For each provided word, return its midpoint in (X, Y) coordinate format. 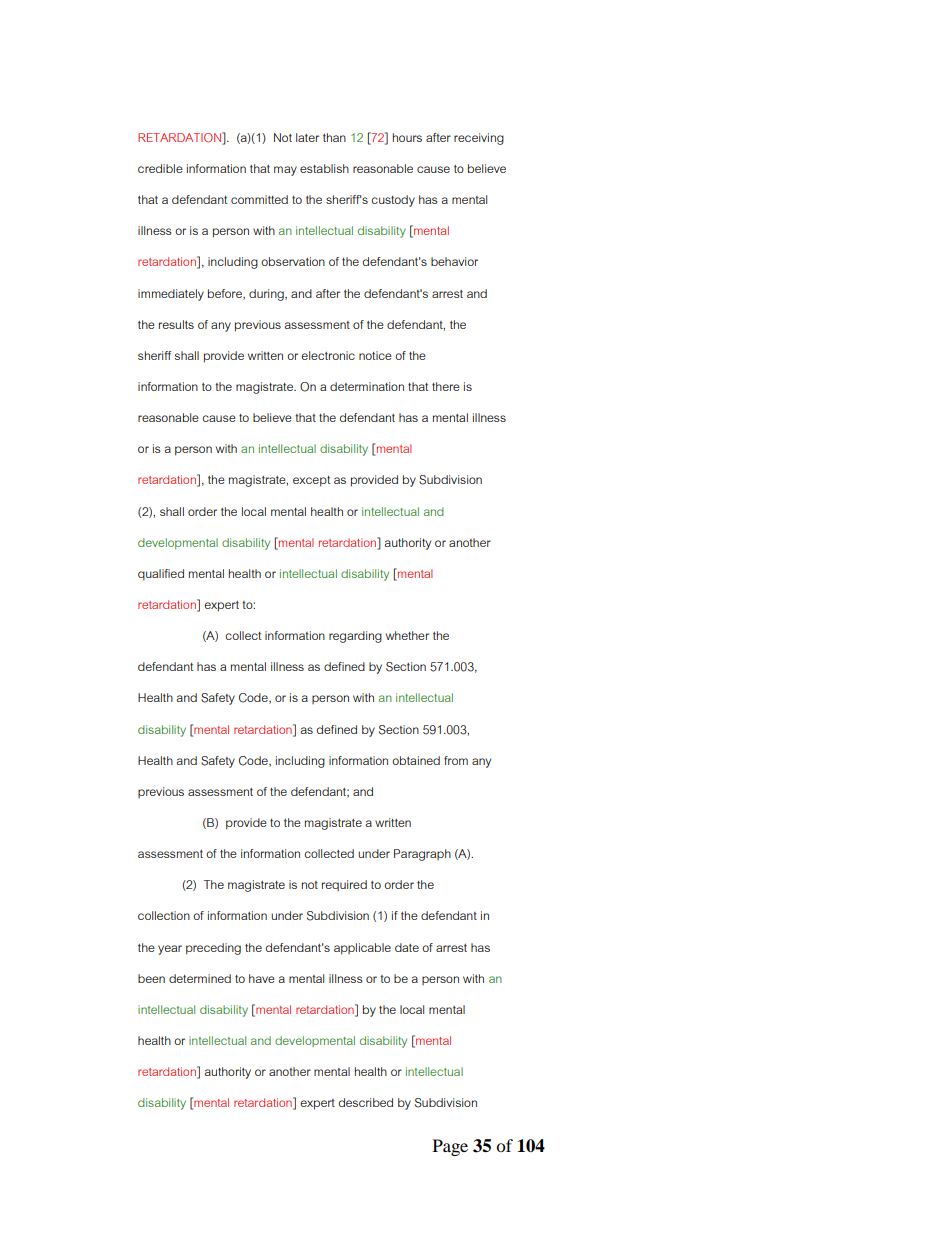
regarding (355, 637)
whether (407, 635)
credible (160, 168)
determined (200, 978)
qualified (161, 574)
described (366, 1102)
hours (407, 137)
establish (324, 168)
